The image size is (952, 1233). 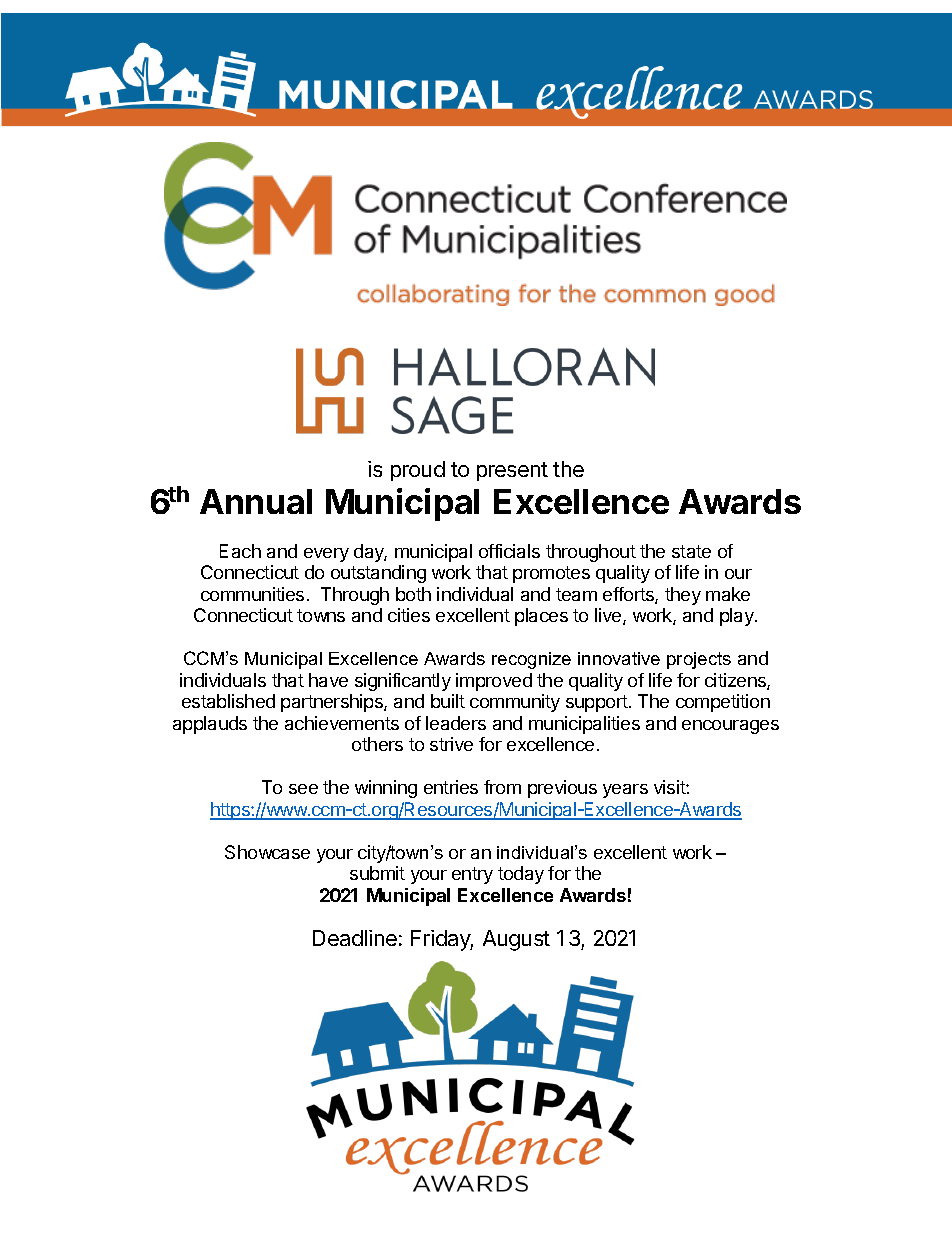 What do you see at coordinates (228, 701) in the screenshot?
I see `established` at bounding box center [228, 701].
